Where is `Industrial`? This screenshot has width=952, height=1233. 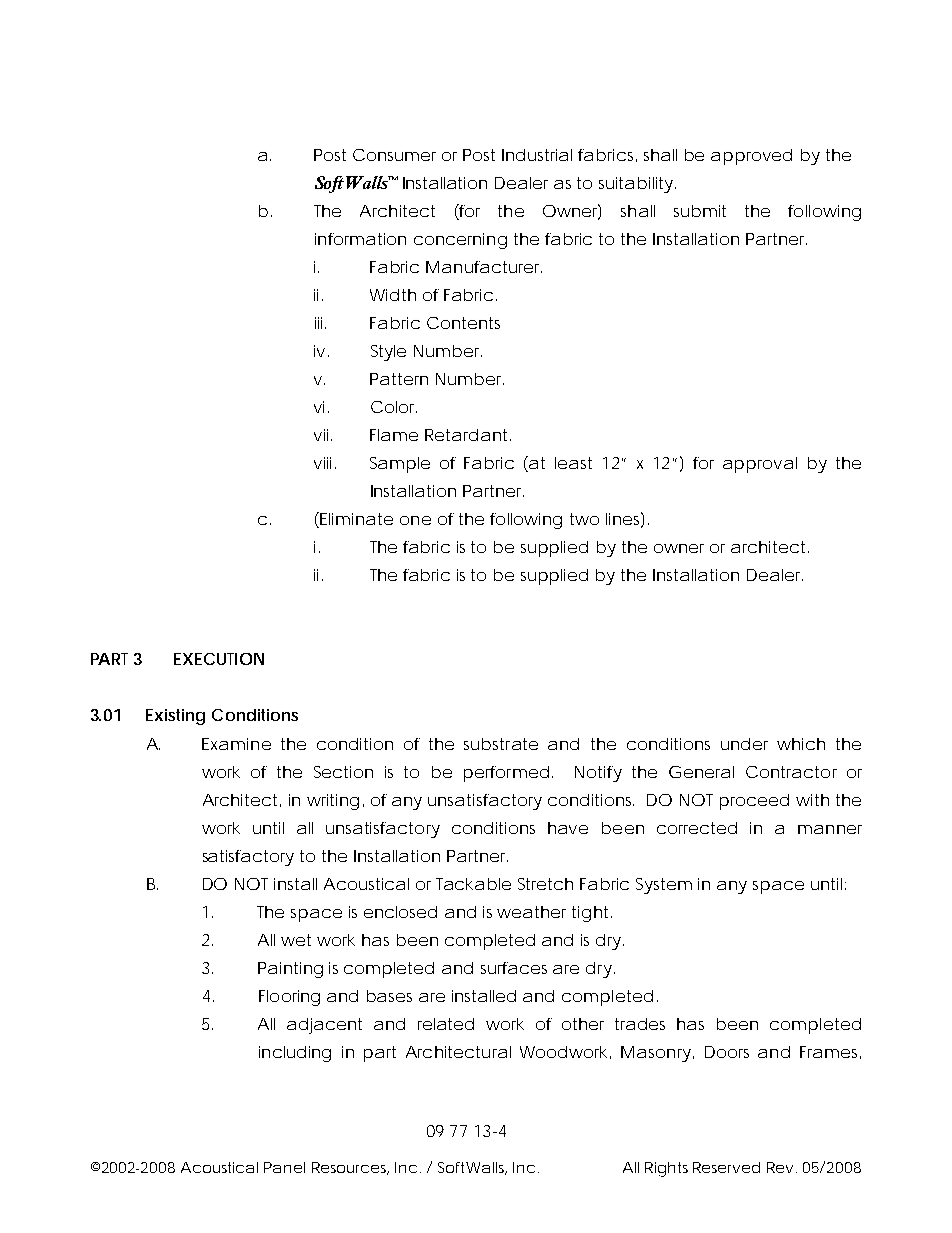 Industrial is located at coordinates (537, 155).
